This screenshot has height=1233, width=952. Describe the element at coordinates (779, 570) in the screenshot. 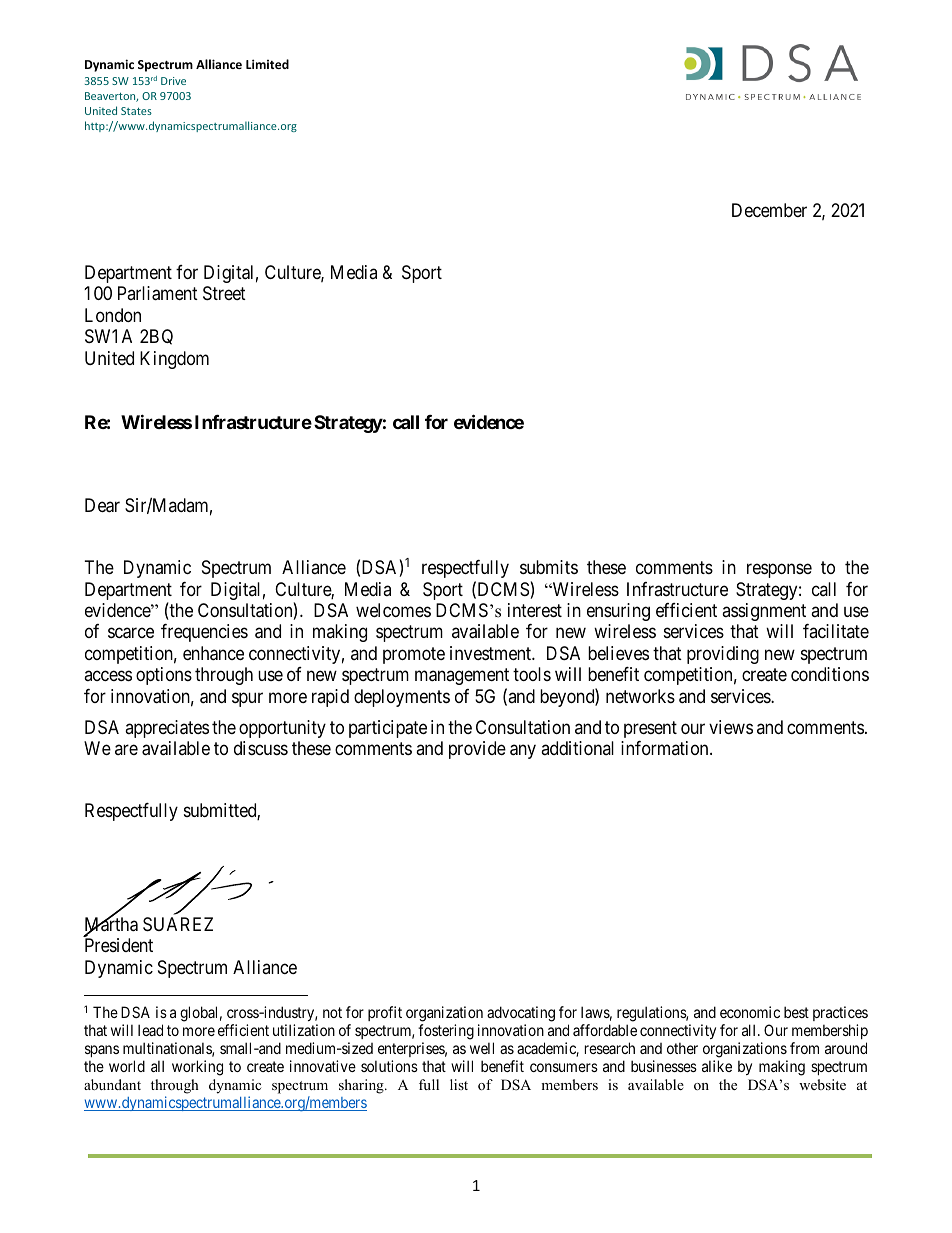

I see `response` at that location.
